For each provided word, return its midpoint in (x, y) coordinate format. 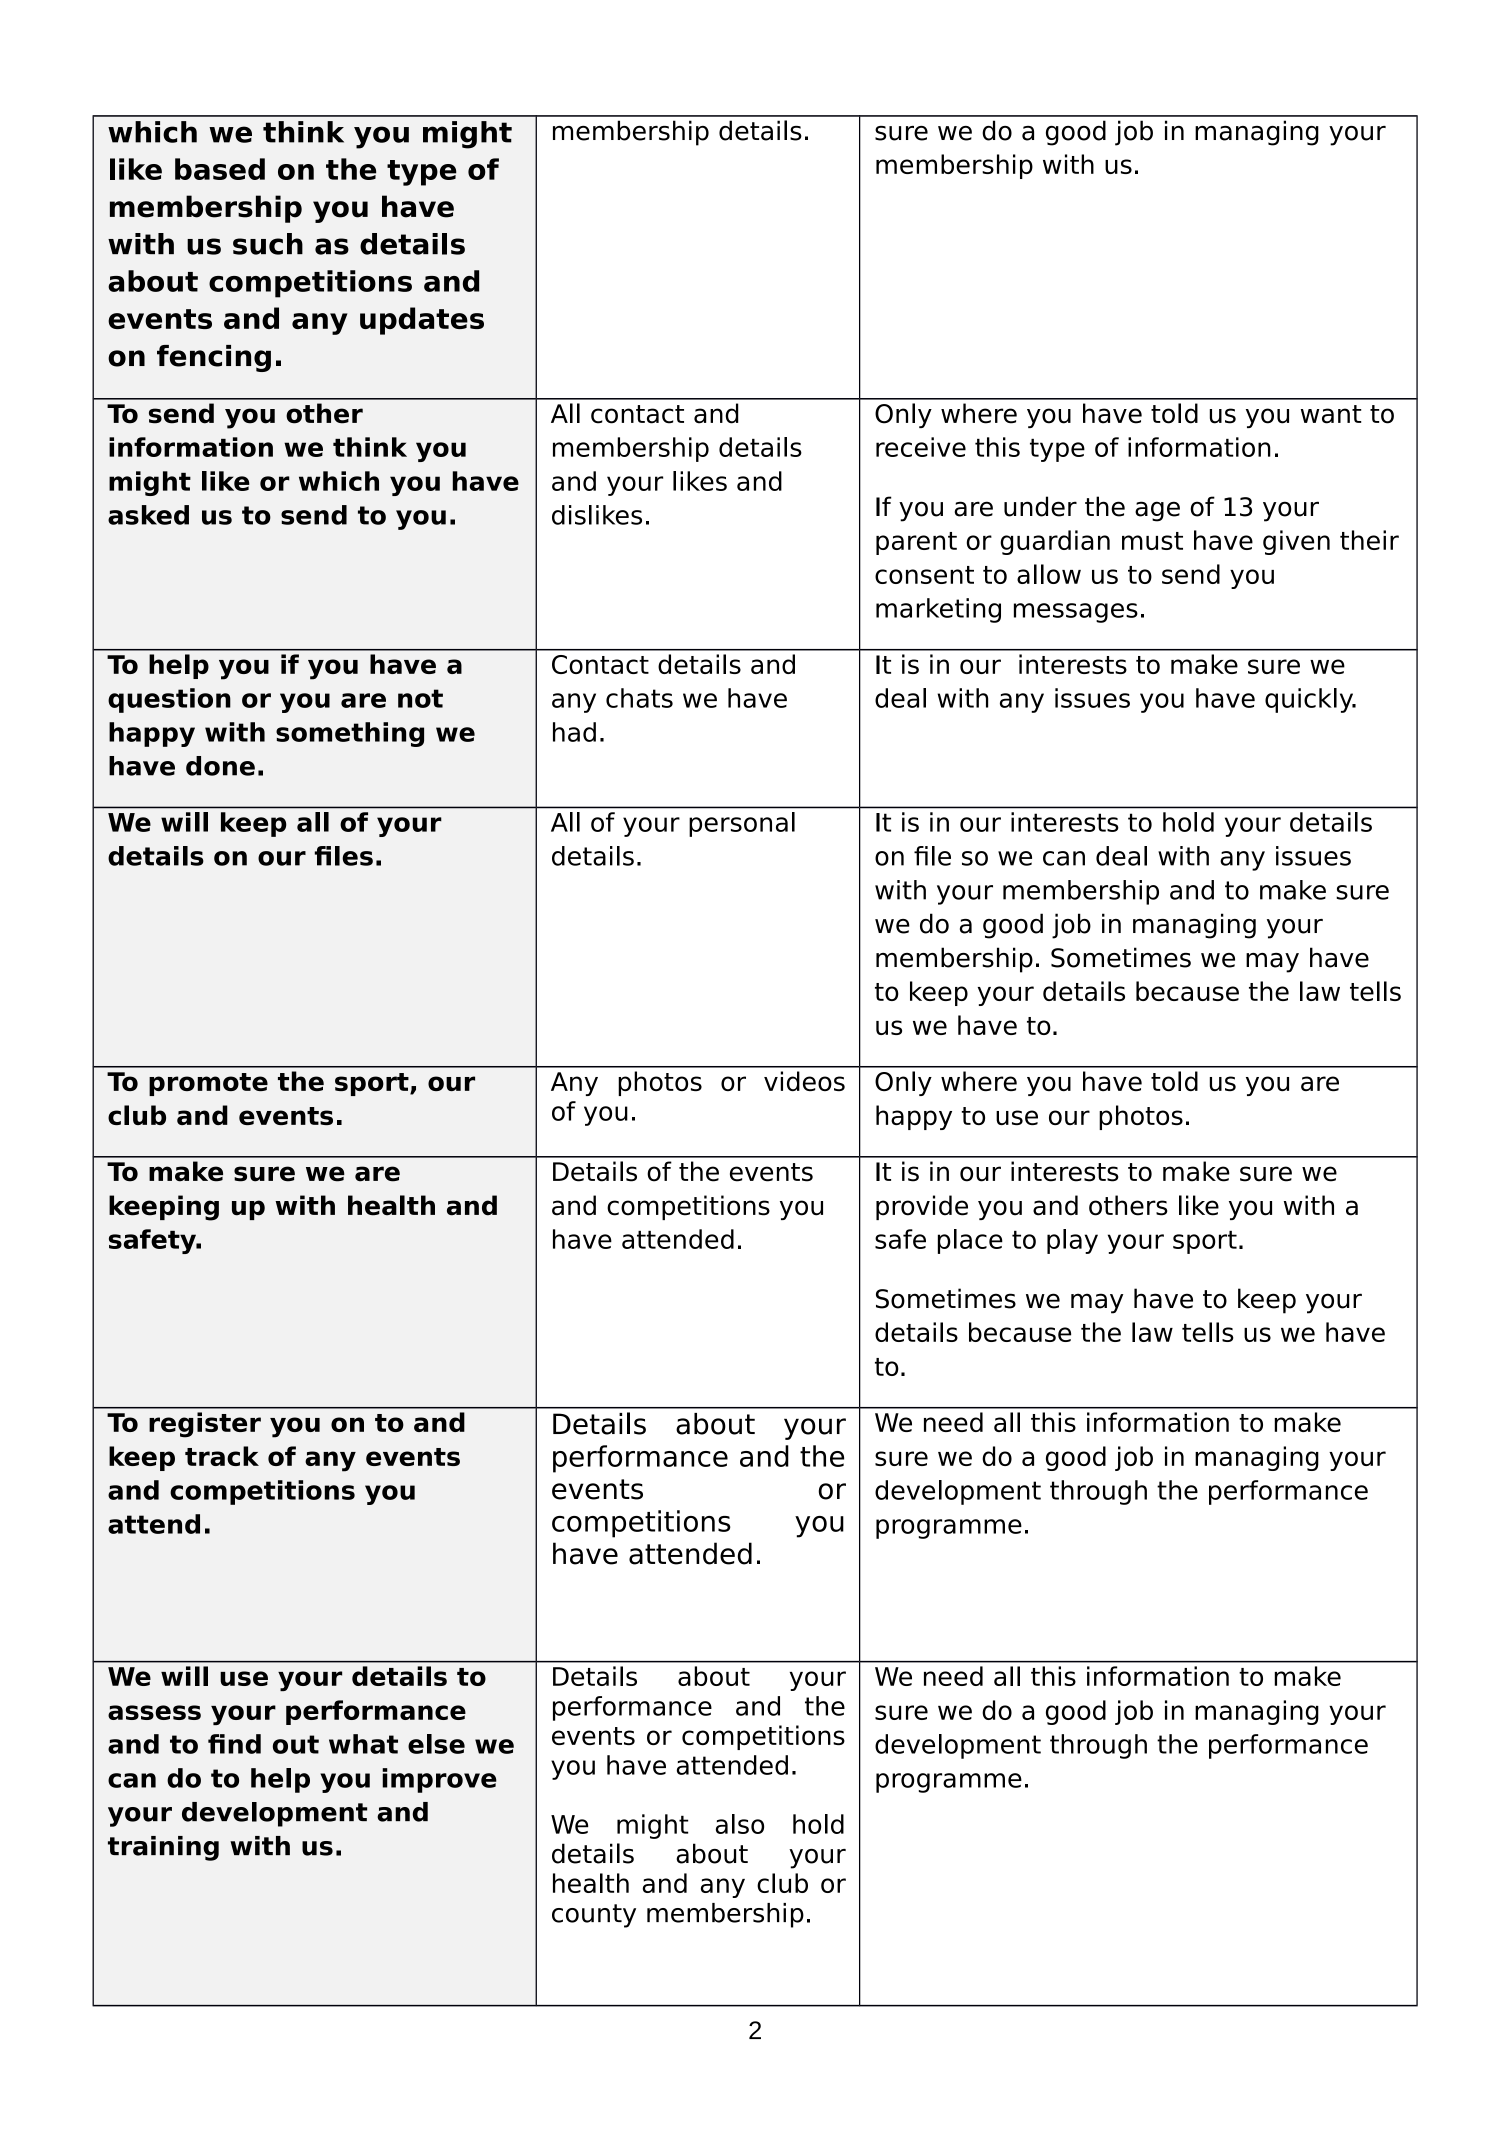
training (163, 1848)
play (1072, 1241)
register (205, 1425)
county (594, 1916)
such (268, 244)
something (350, 734)
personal (742, 824)
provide (922, 1207)
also (740, 1824)
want (1331, 414)
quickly (1310, 700)
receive (921, 447)
